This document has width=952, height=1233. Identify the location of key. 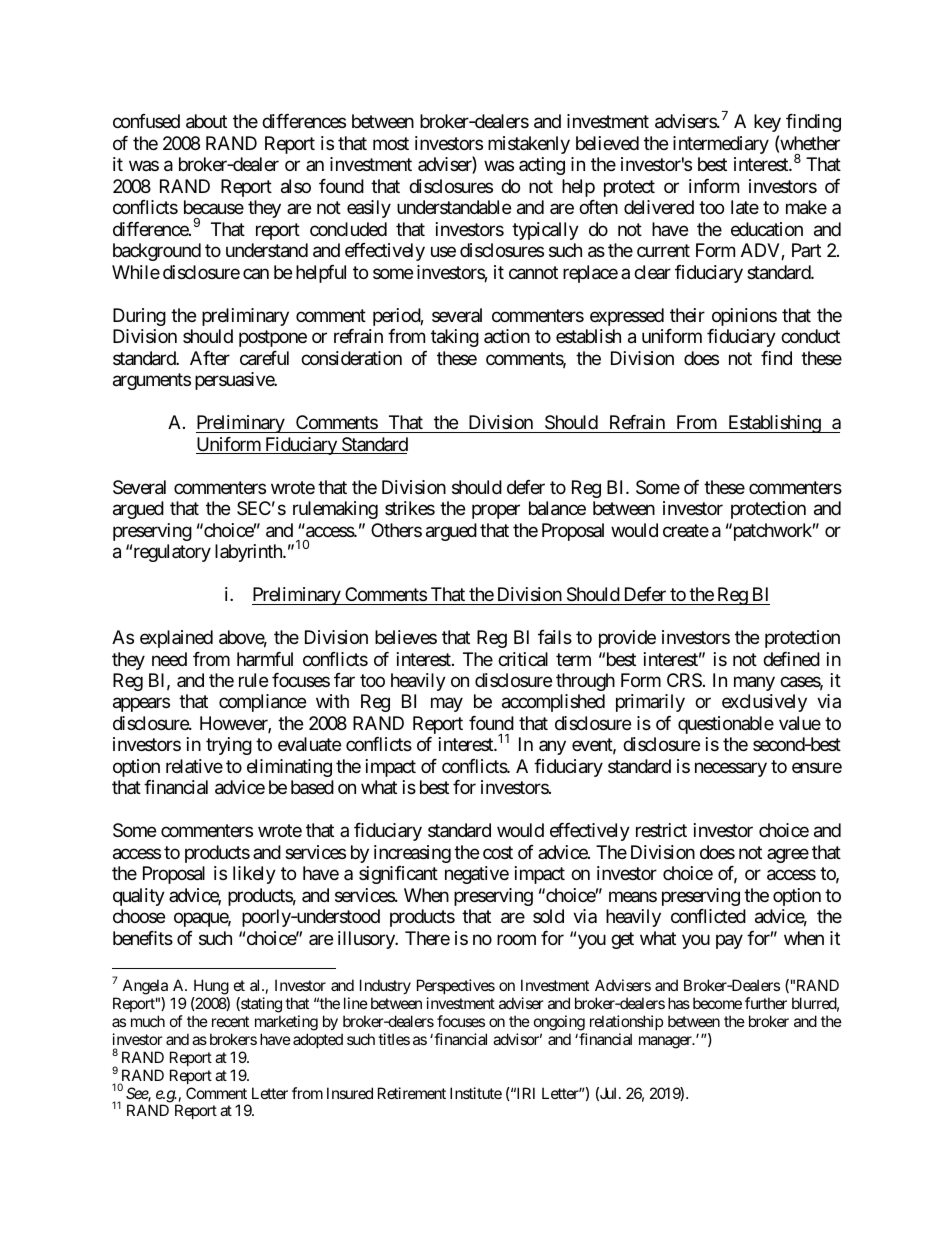
(767, 123).
